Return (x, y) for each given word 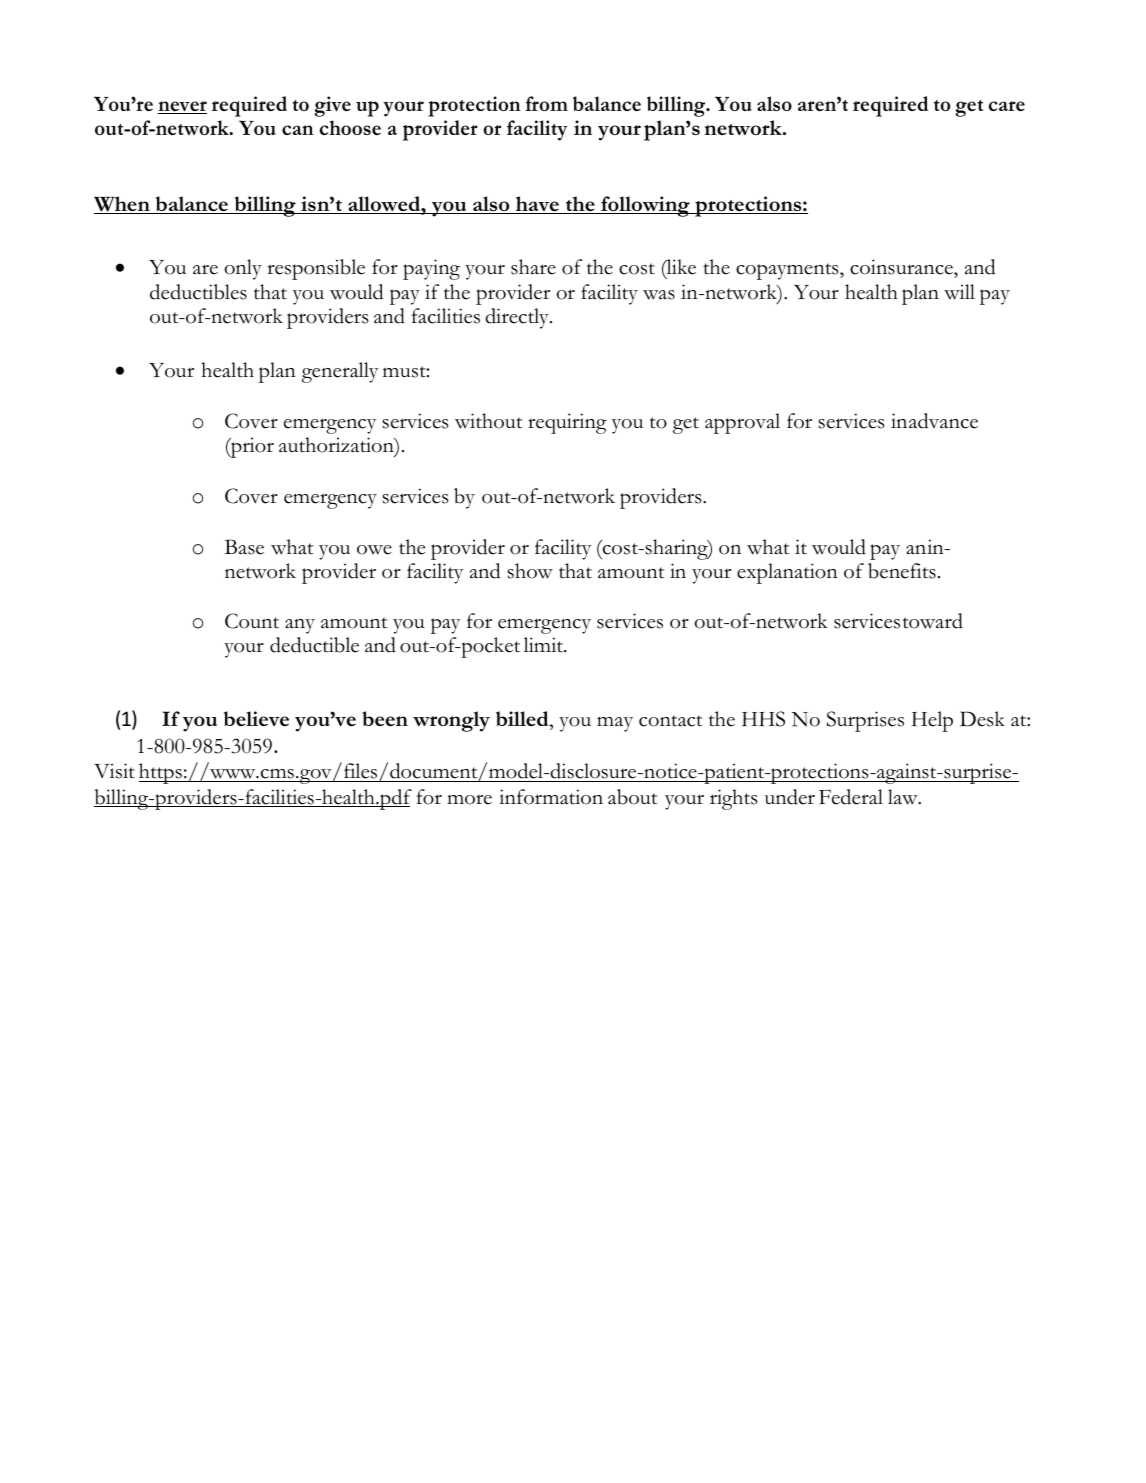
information (551, 797)
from (547, 103)
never (182, 107)
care (1007, 106)
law (904, 797)
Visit (114, 771)
